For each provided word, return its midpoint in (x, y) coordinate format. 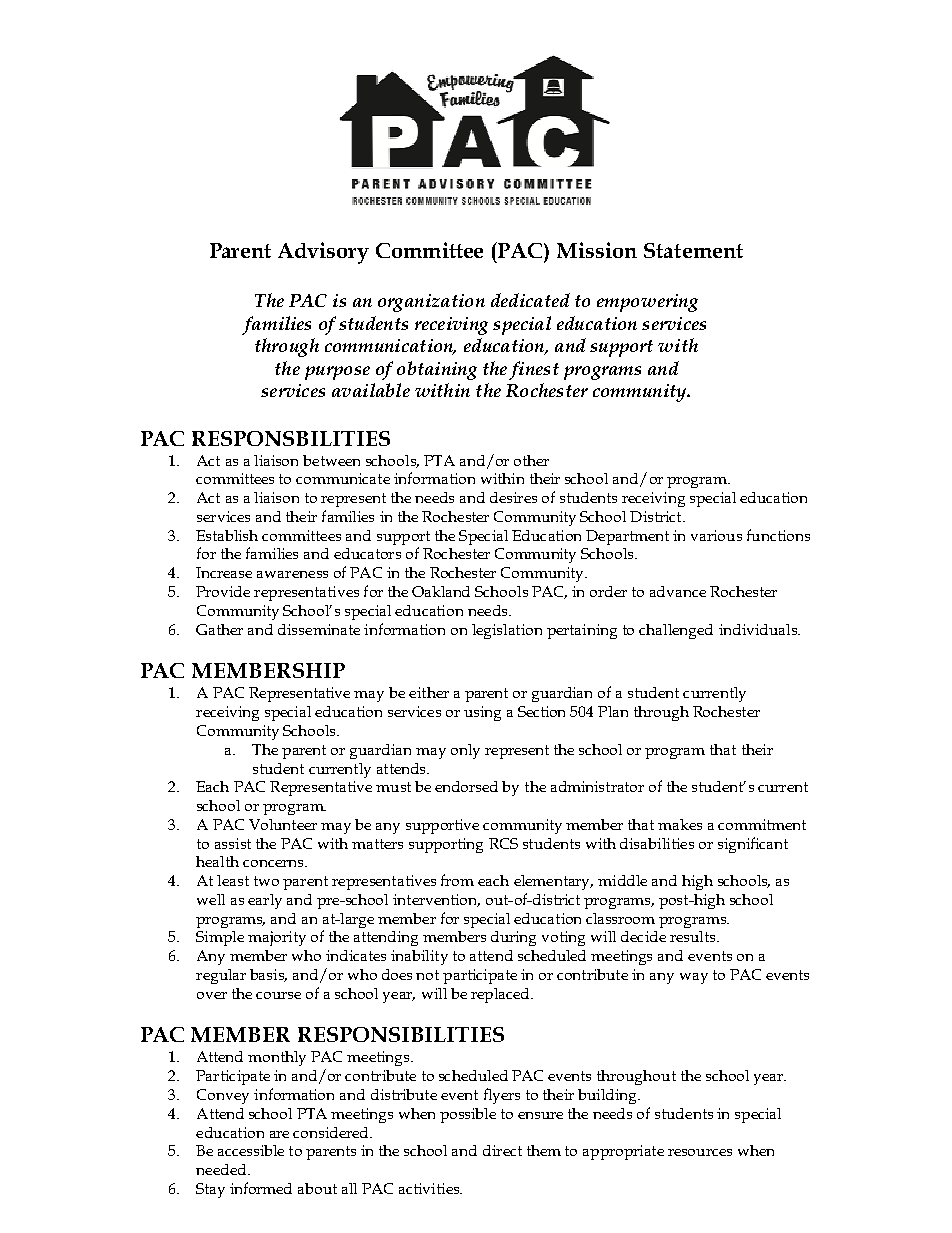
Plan (613, 711)
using (482, 713)
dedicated (530, 300)
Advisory (323, 253)
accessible (251, 1150)
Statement (693, 250)
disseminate (319, 629)
